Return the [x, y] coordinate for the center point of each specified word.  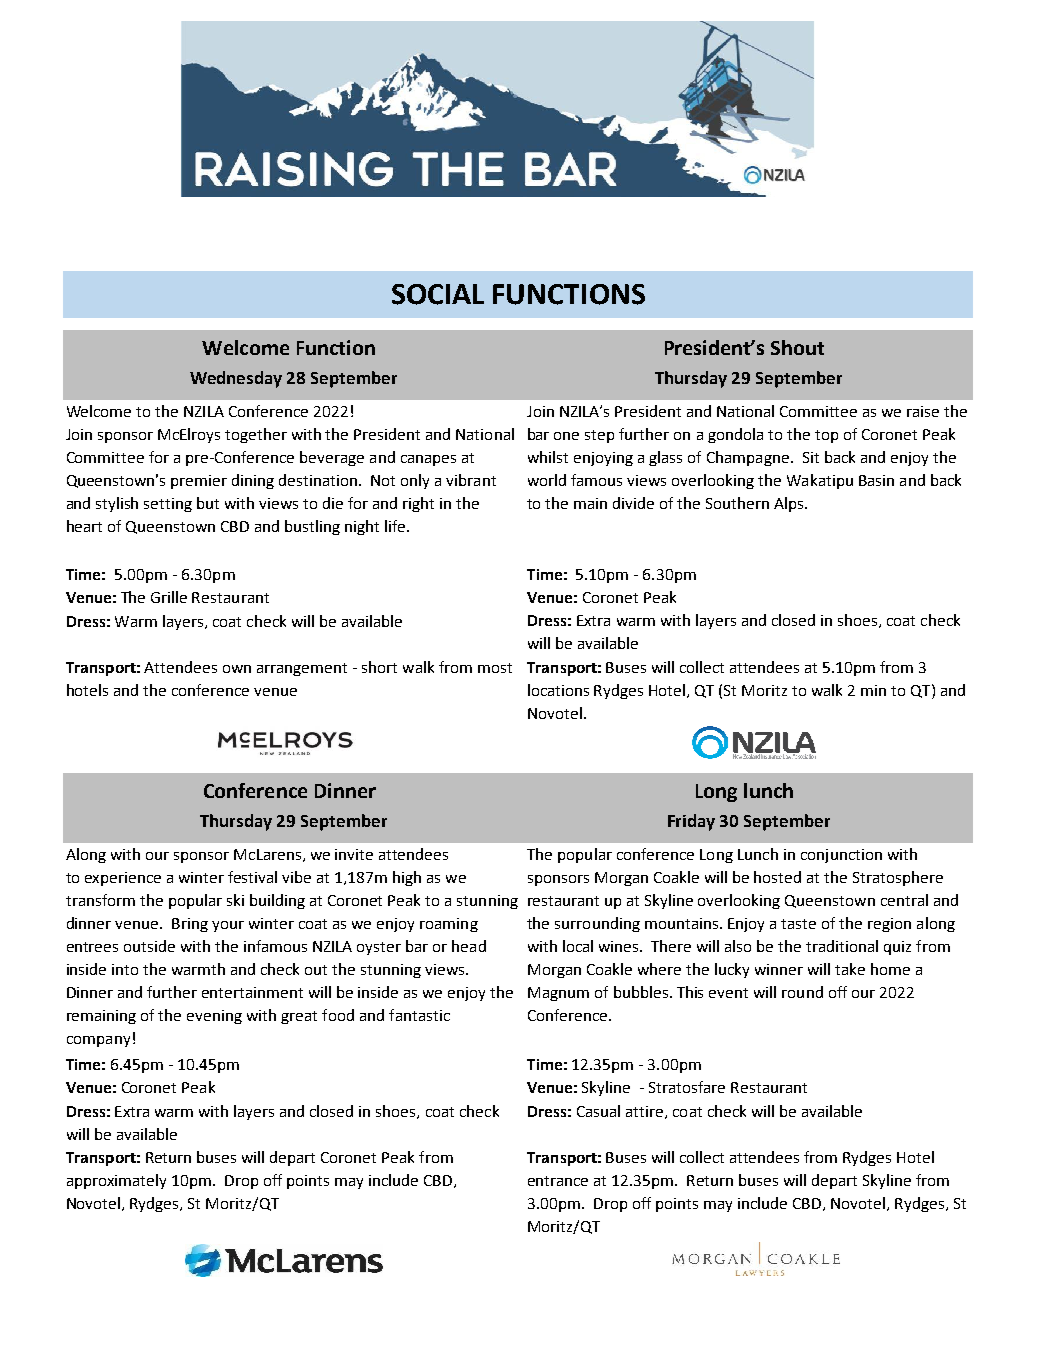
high [407, 878]
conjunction [841, 856]
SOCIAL [438, 294]
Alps [788, 504]
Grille [169, 597]
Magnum [558, 994]
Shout [797, 347]
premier [199, 482]
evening [214, 1017]
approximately [116, 1181]
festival [252, 877]
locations [558, 690]
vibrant [471, 480]
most [495, 668]
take [850, 969]
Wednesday [236, 379]
